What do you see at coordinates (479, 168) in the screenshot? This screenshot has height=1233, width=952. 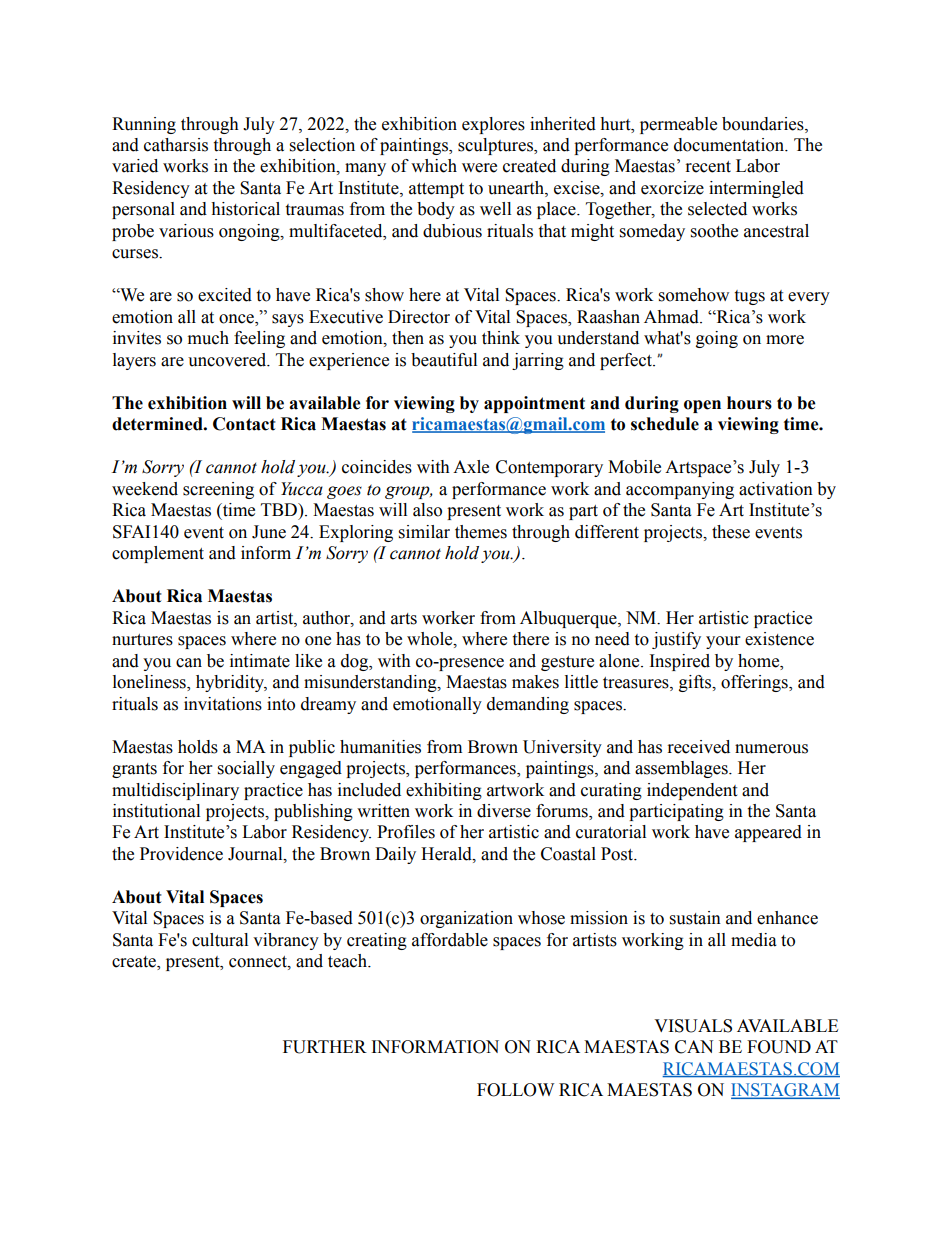 I see `were` at bounding box center [479, 168].
